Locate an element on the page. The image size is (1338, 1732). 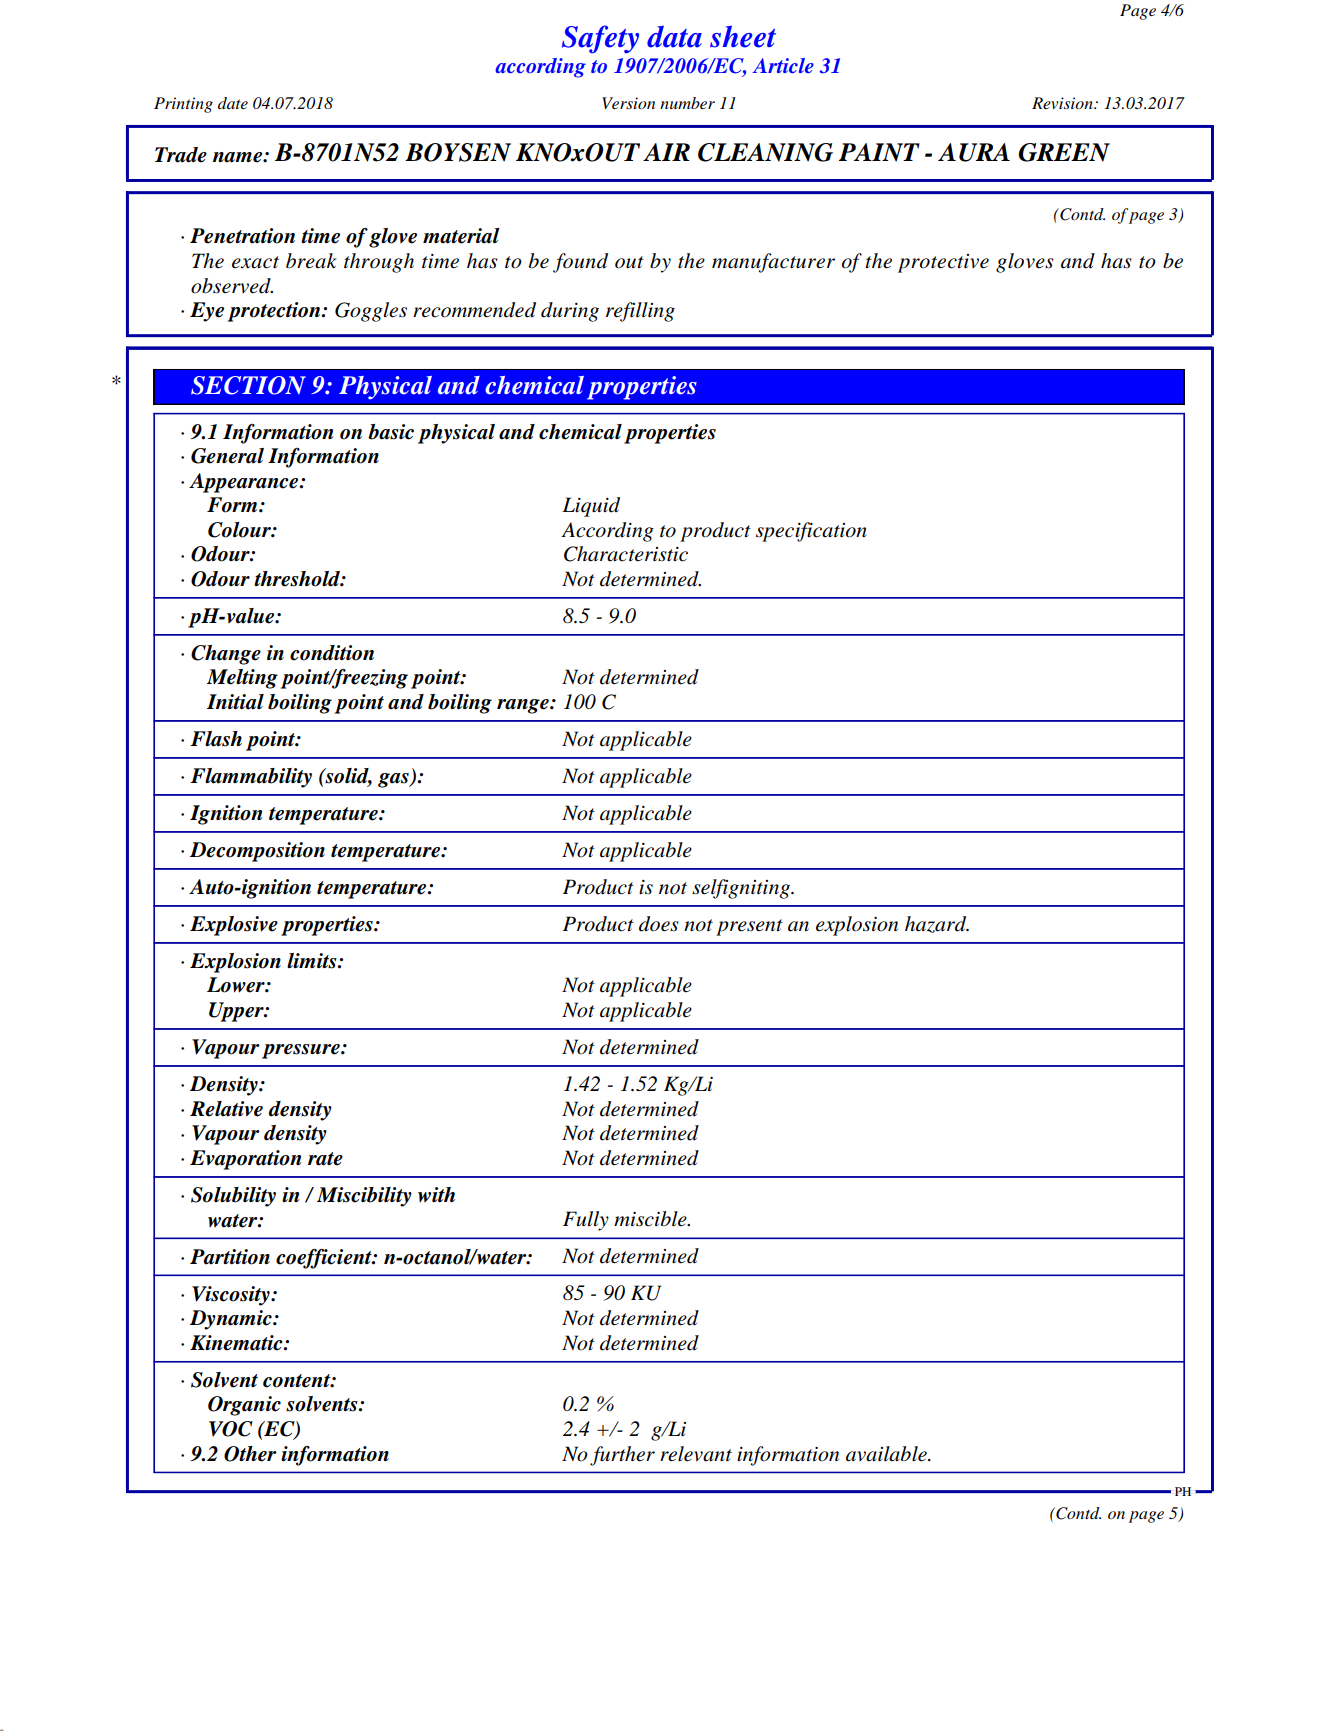
date is located at coordinates (233, 103).
